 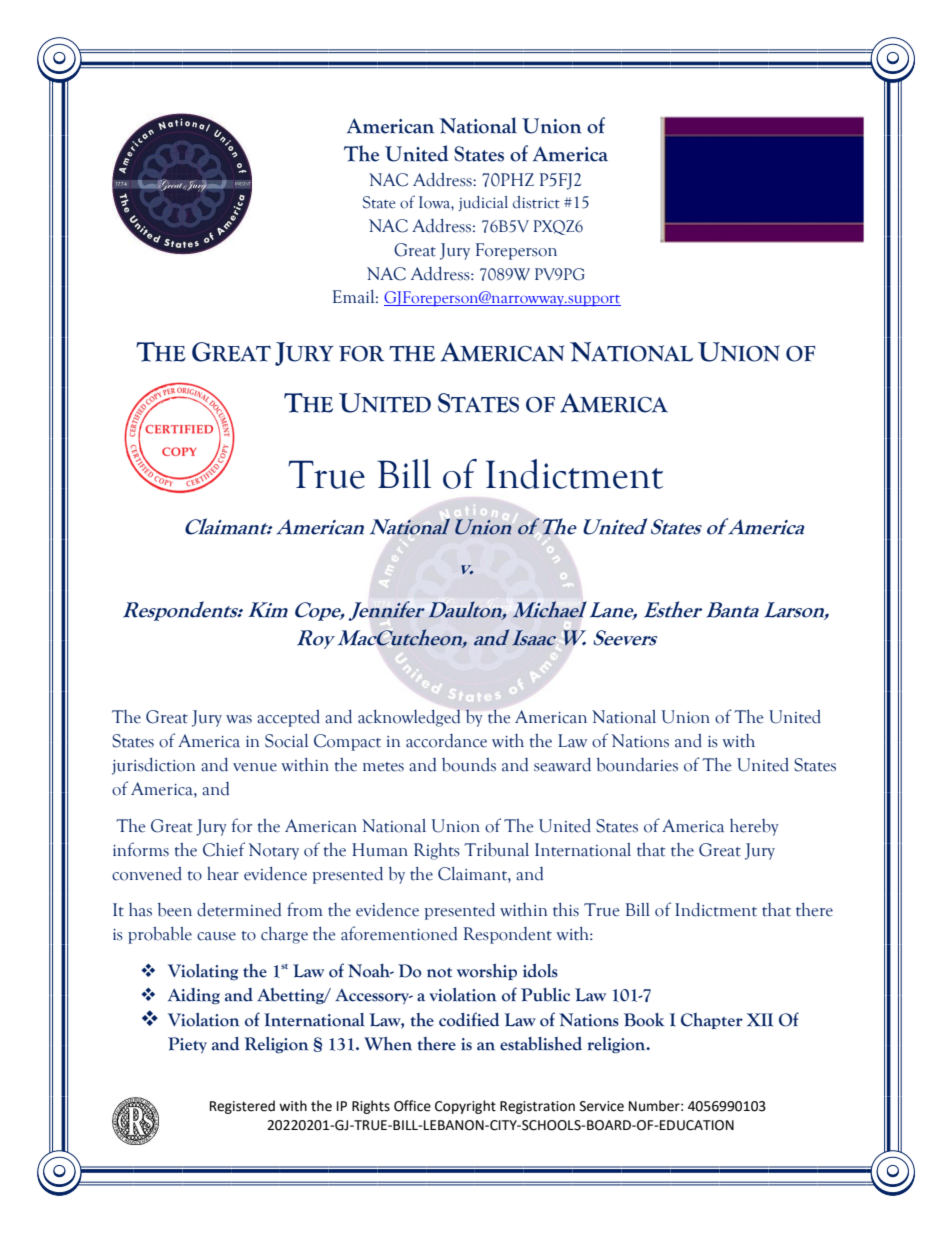 I want to click on bounds, so click(x=469, y=765).
